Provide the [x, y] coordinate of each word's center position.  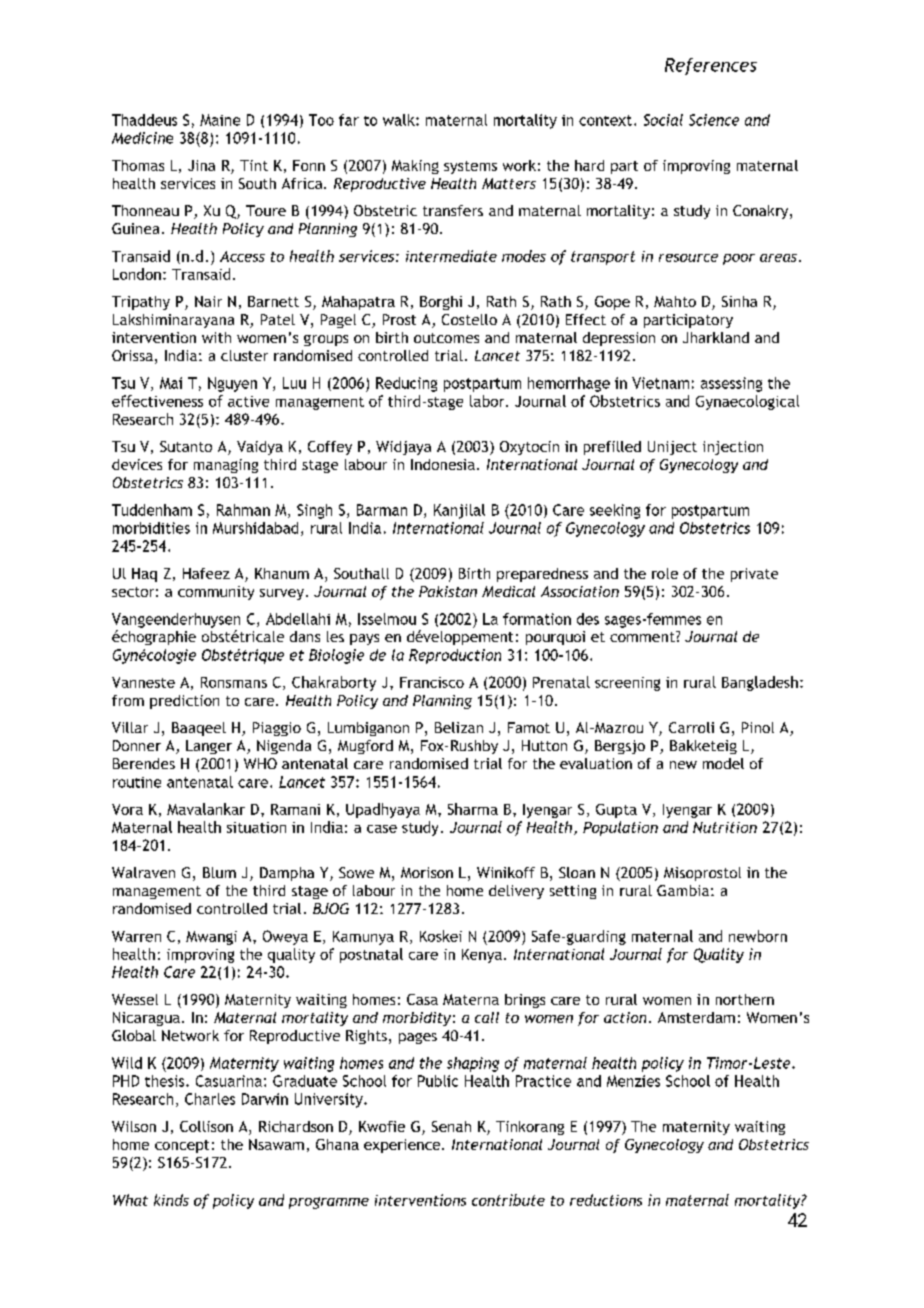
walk [400, 120]
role [665, 573]
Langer [209, 747]
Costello [469, 319]
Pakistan [448, 591]
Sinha [739, 301]
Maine [220, 120]
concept [182, 1146]
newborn [758, 936]
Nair [208, 301]
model [723, 763]
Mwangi [211, 938]
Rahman [243, 510]
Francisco [432, 682]
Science [714, 120]
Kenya [482, 956]
